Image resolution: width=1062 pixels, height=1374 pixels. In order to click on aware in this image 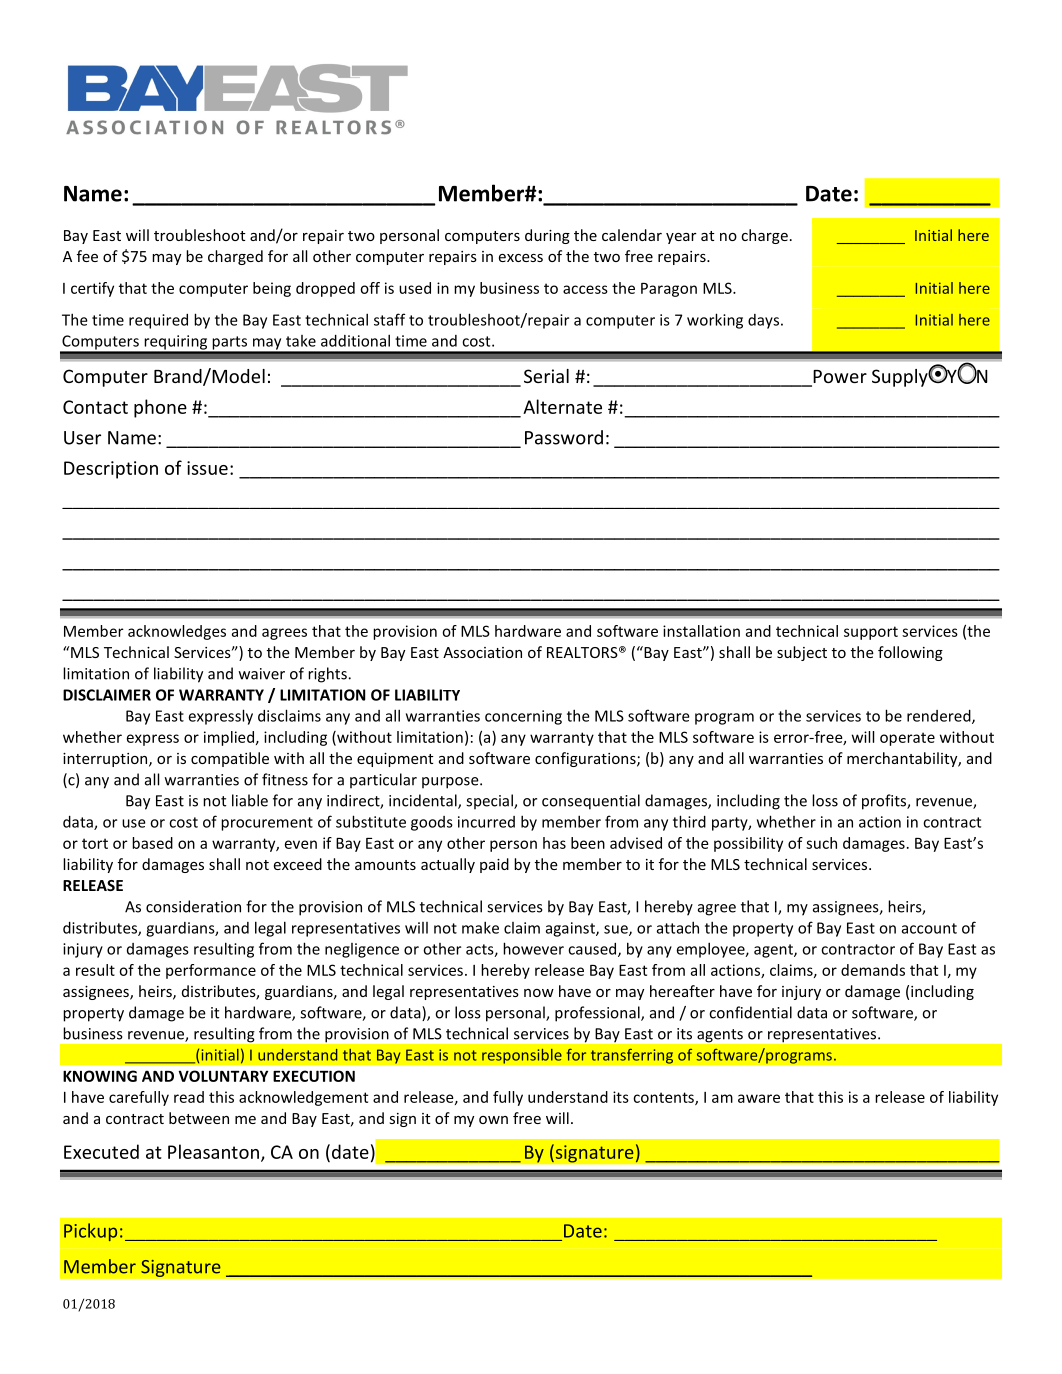, I will do `click(759, 1098)`.
